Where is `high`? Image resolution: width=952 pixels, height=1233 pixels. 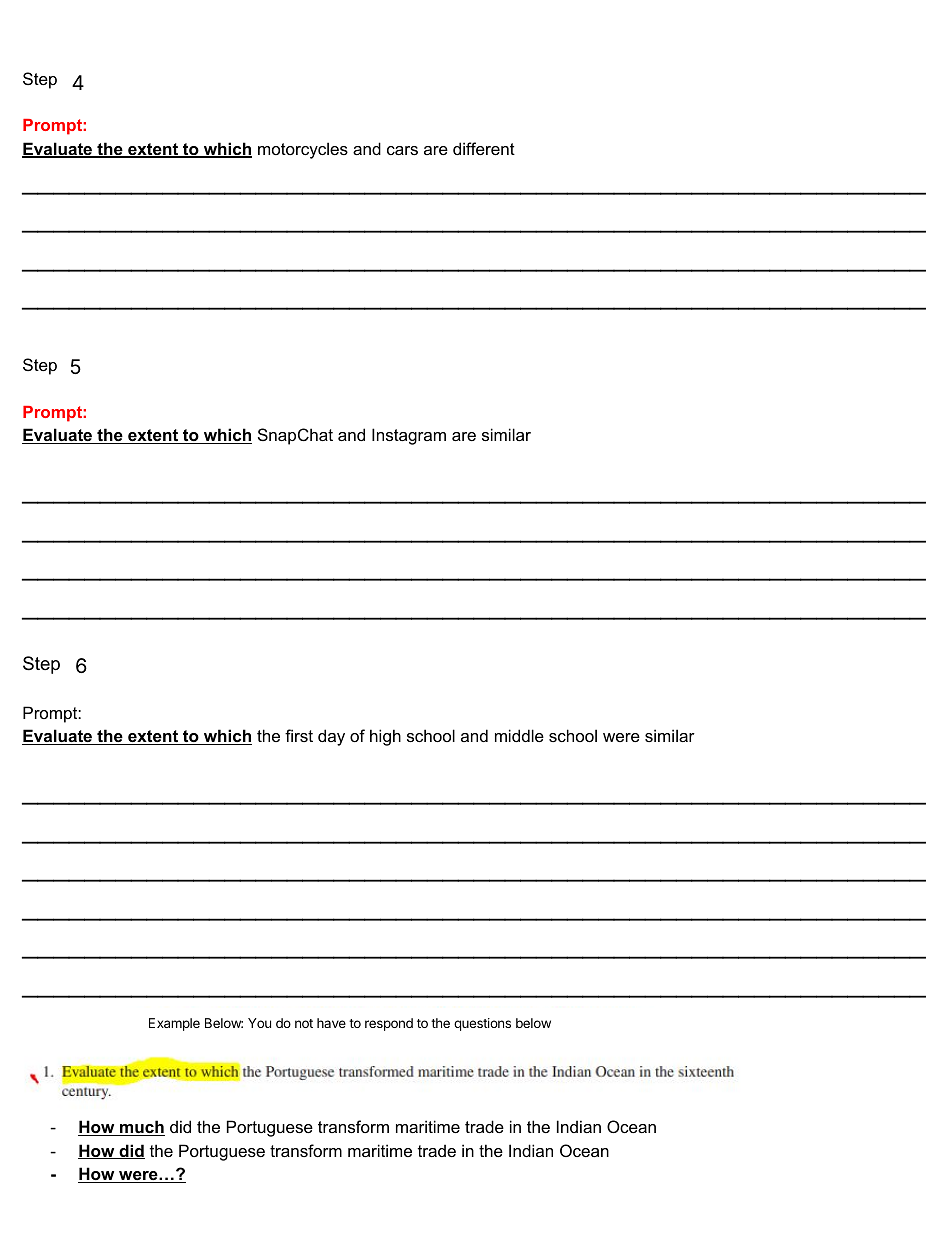
high is located at coordinates (385, 737).
